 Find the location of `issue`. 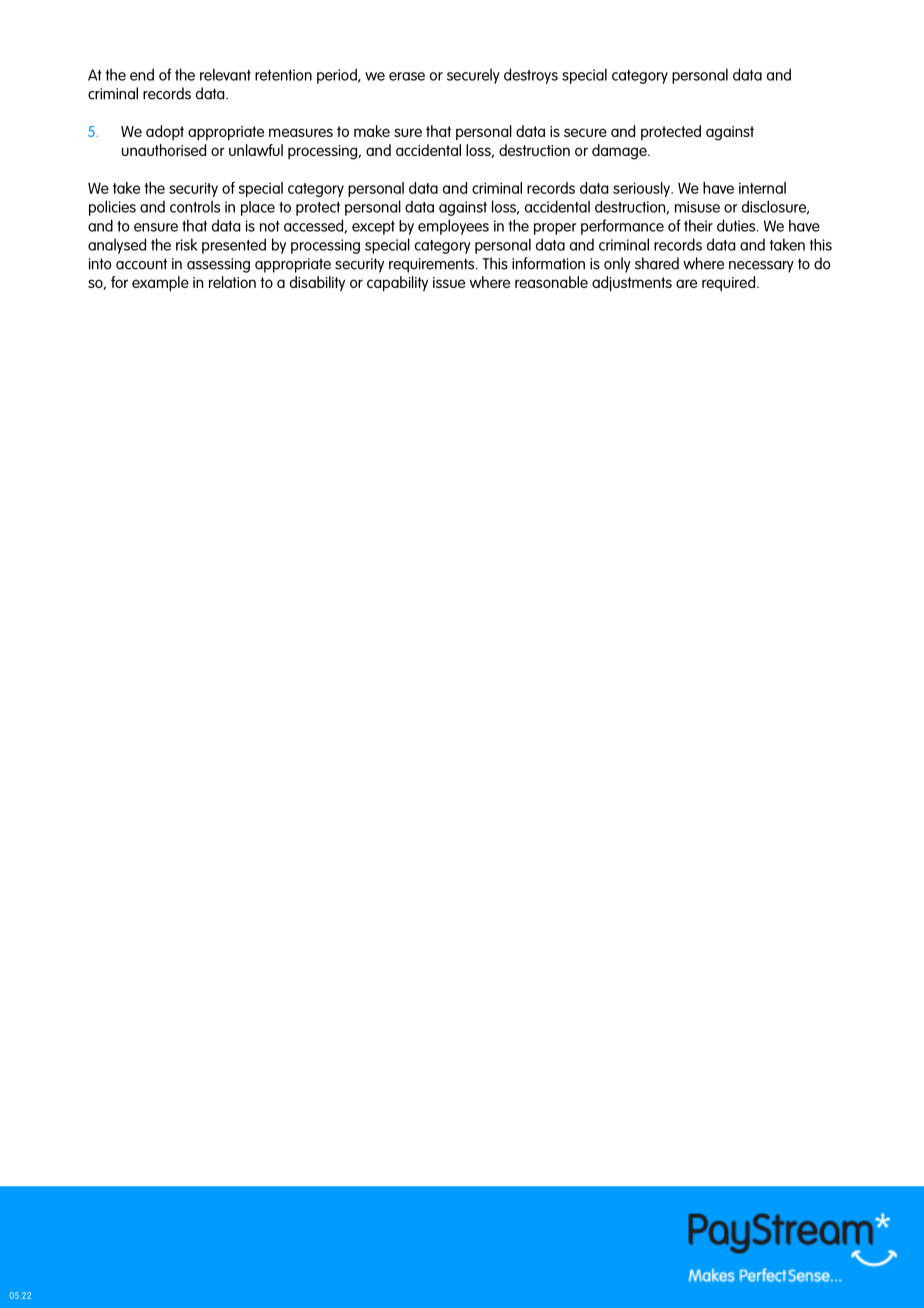

issue is located at coordinates (449, 282).
